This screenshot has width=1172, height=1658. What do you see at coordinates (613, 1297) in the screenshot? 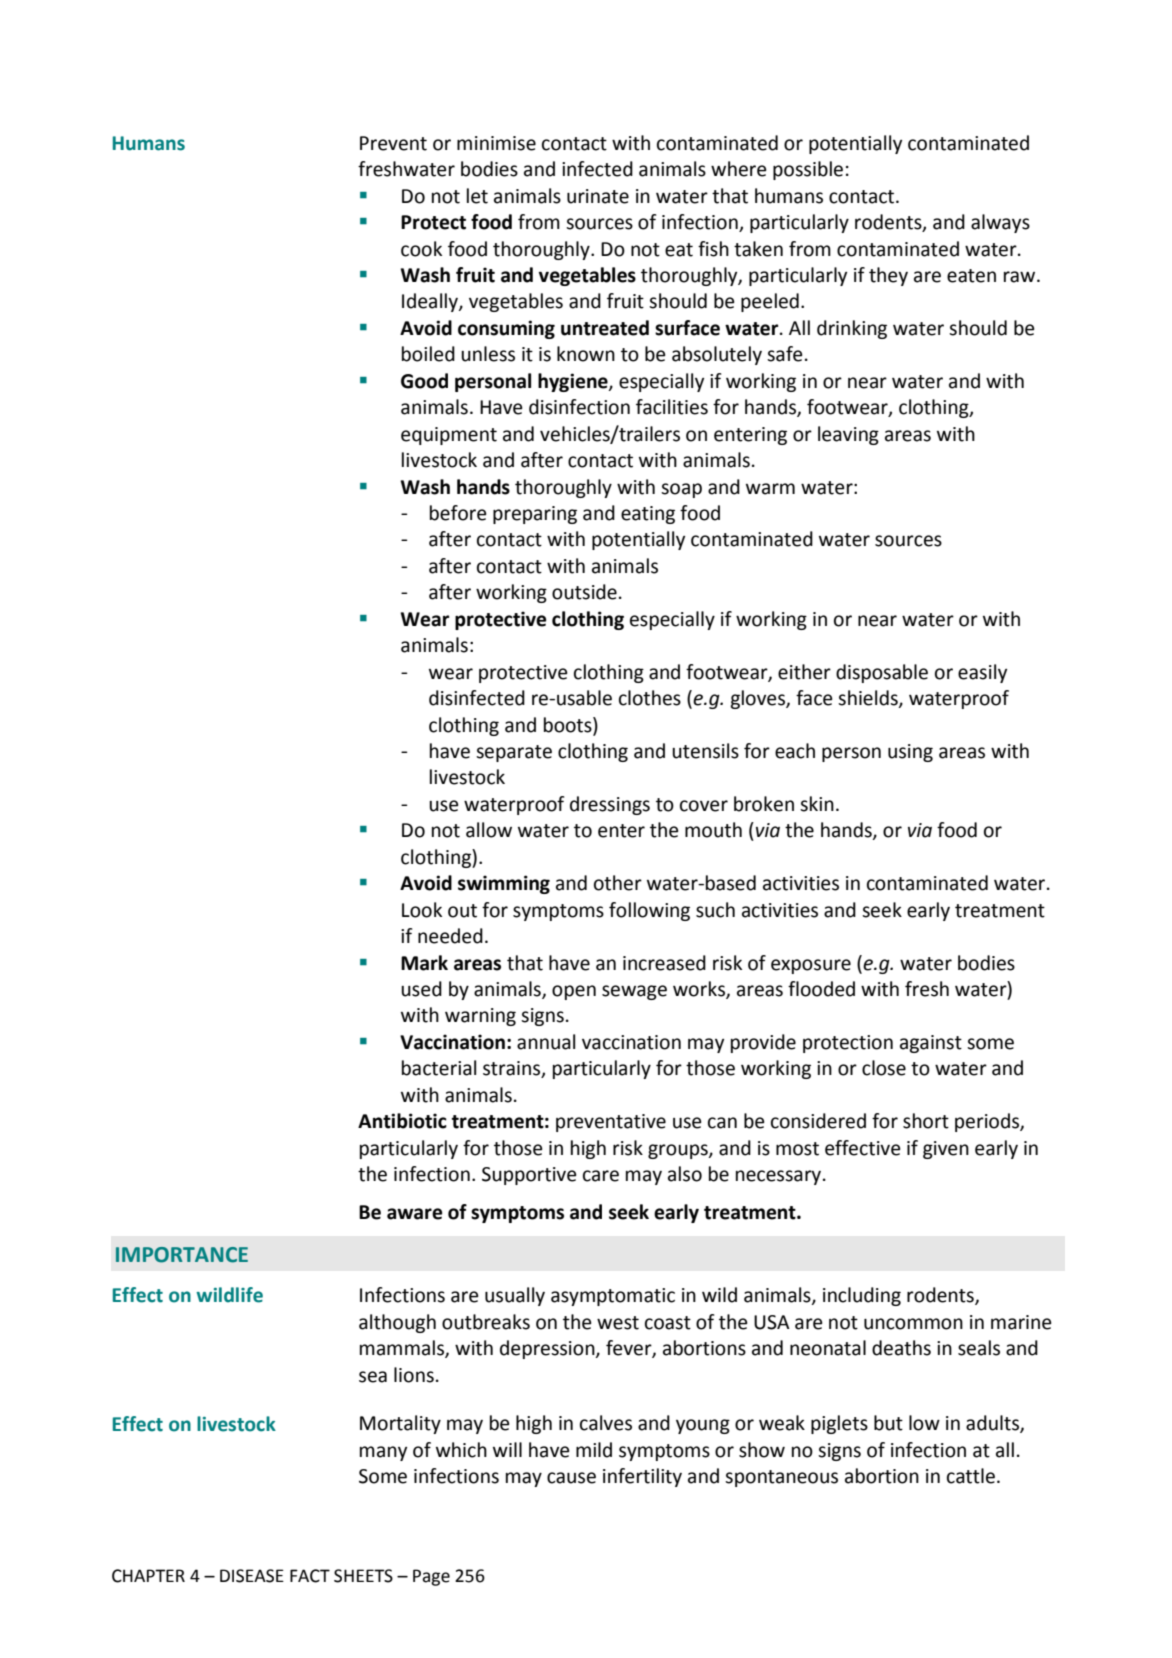
I see `asymptomatic` at bounding box center [613, 1297].
